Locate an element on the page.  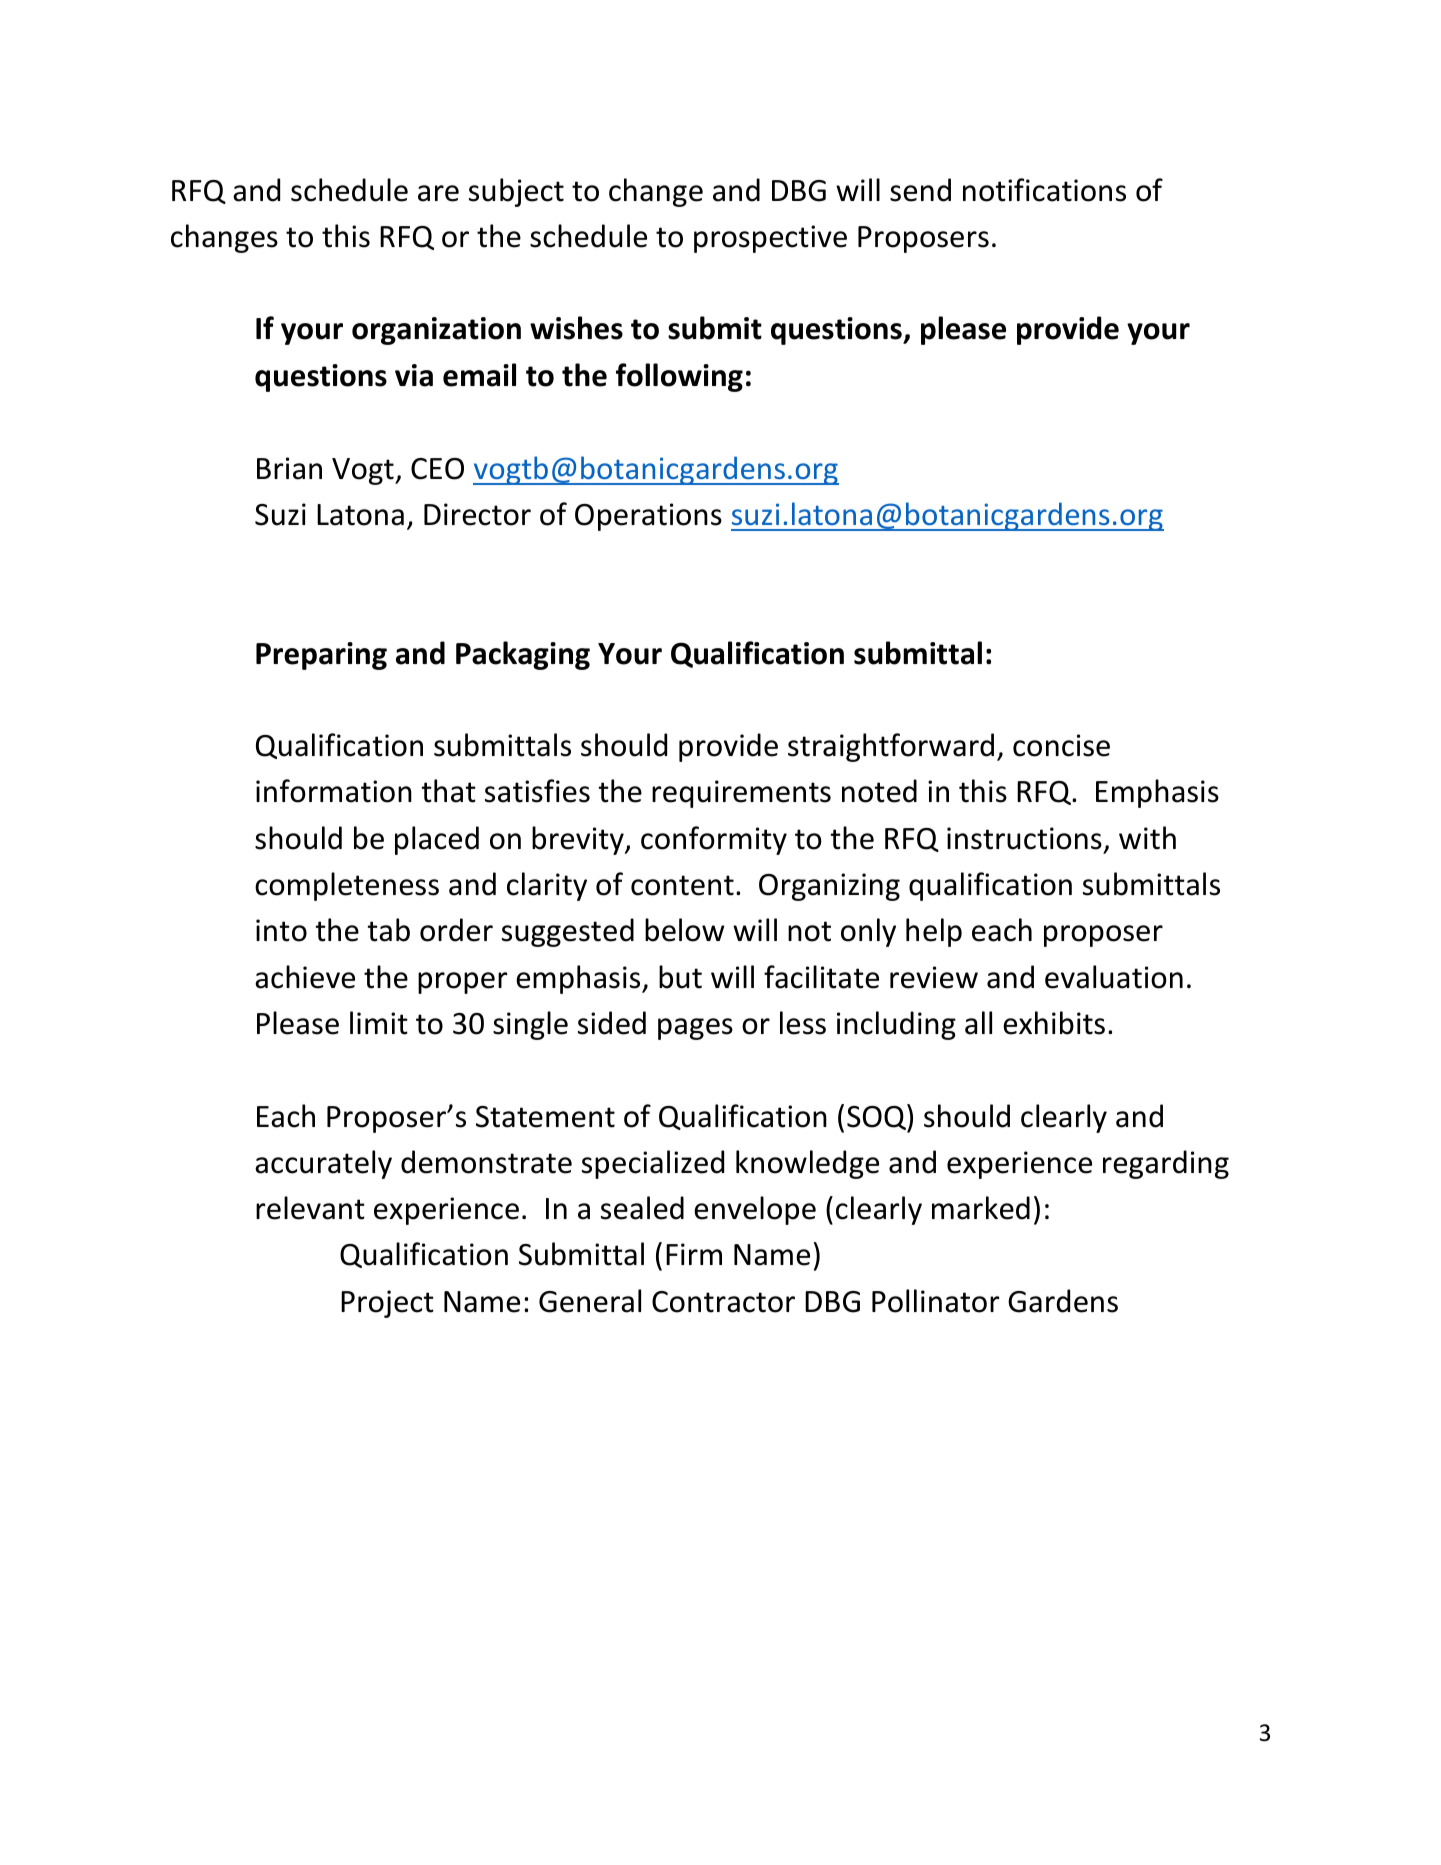
Firm is located at coordinates (694, 1254).
